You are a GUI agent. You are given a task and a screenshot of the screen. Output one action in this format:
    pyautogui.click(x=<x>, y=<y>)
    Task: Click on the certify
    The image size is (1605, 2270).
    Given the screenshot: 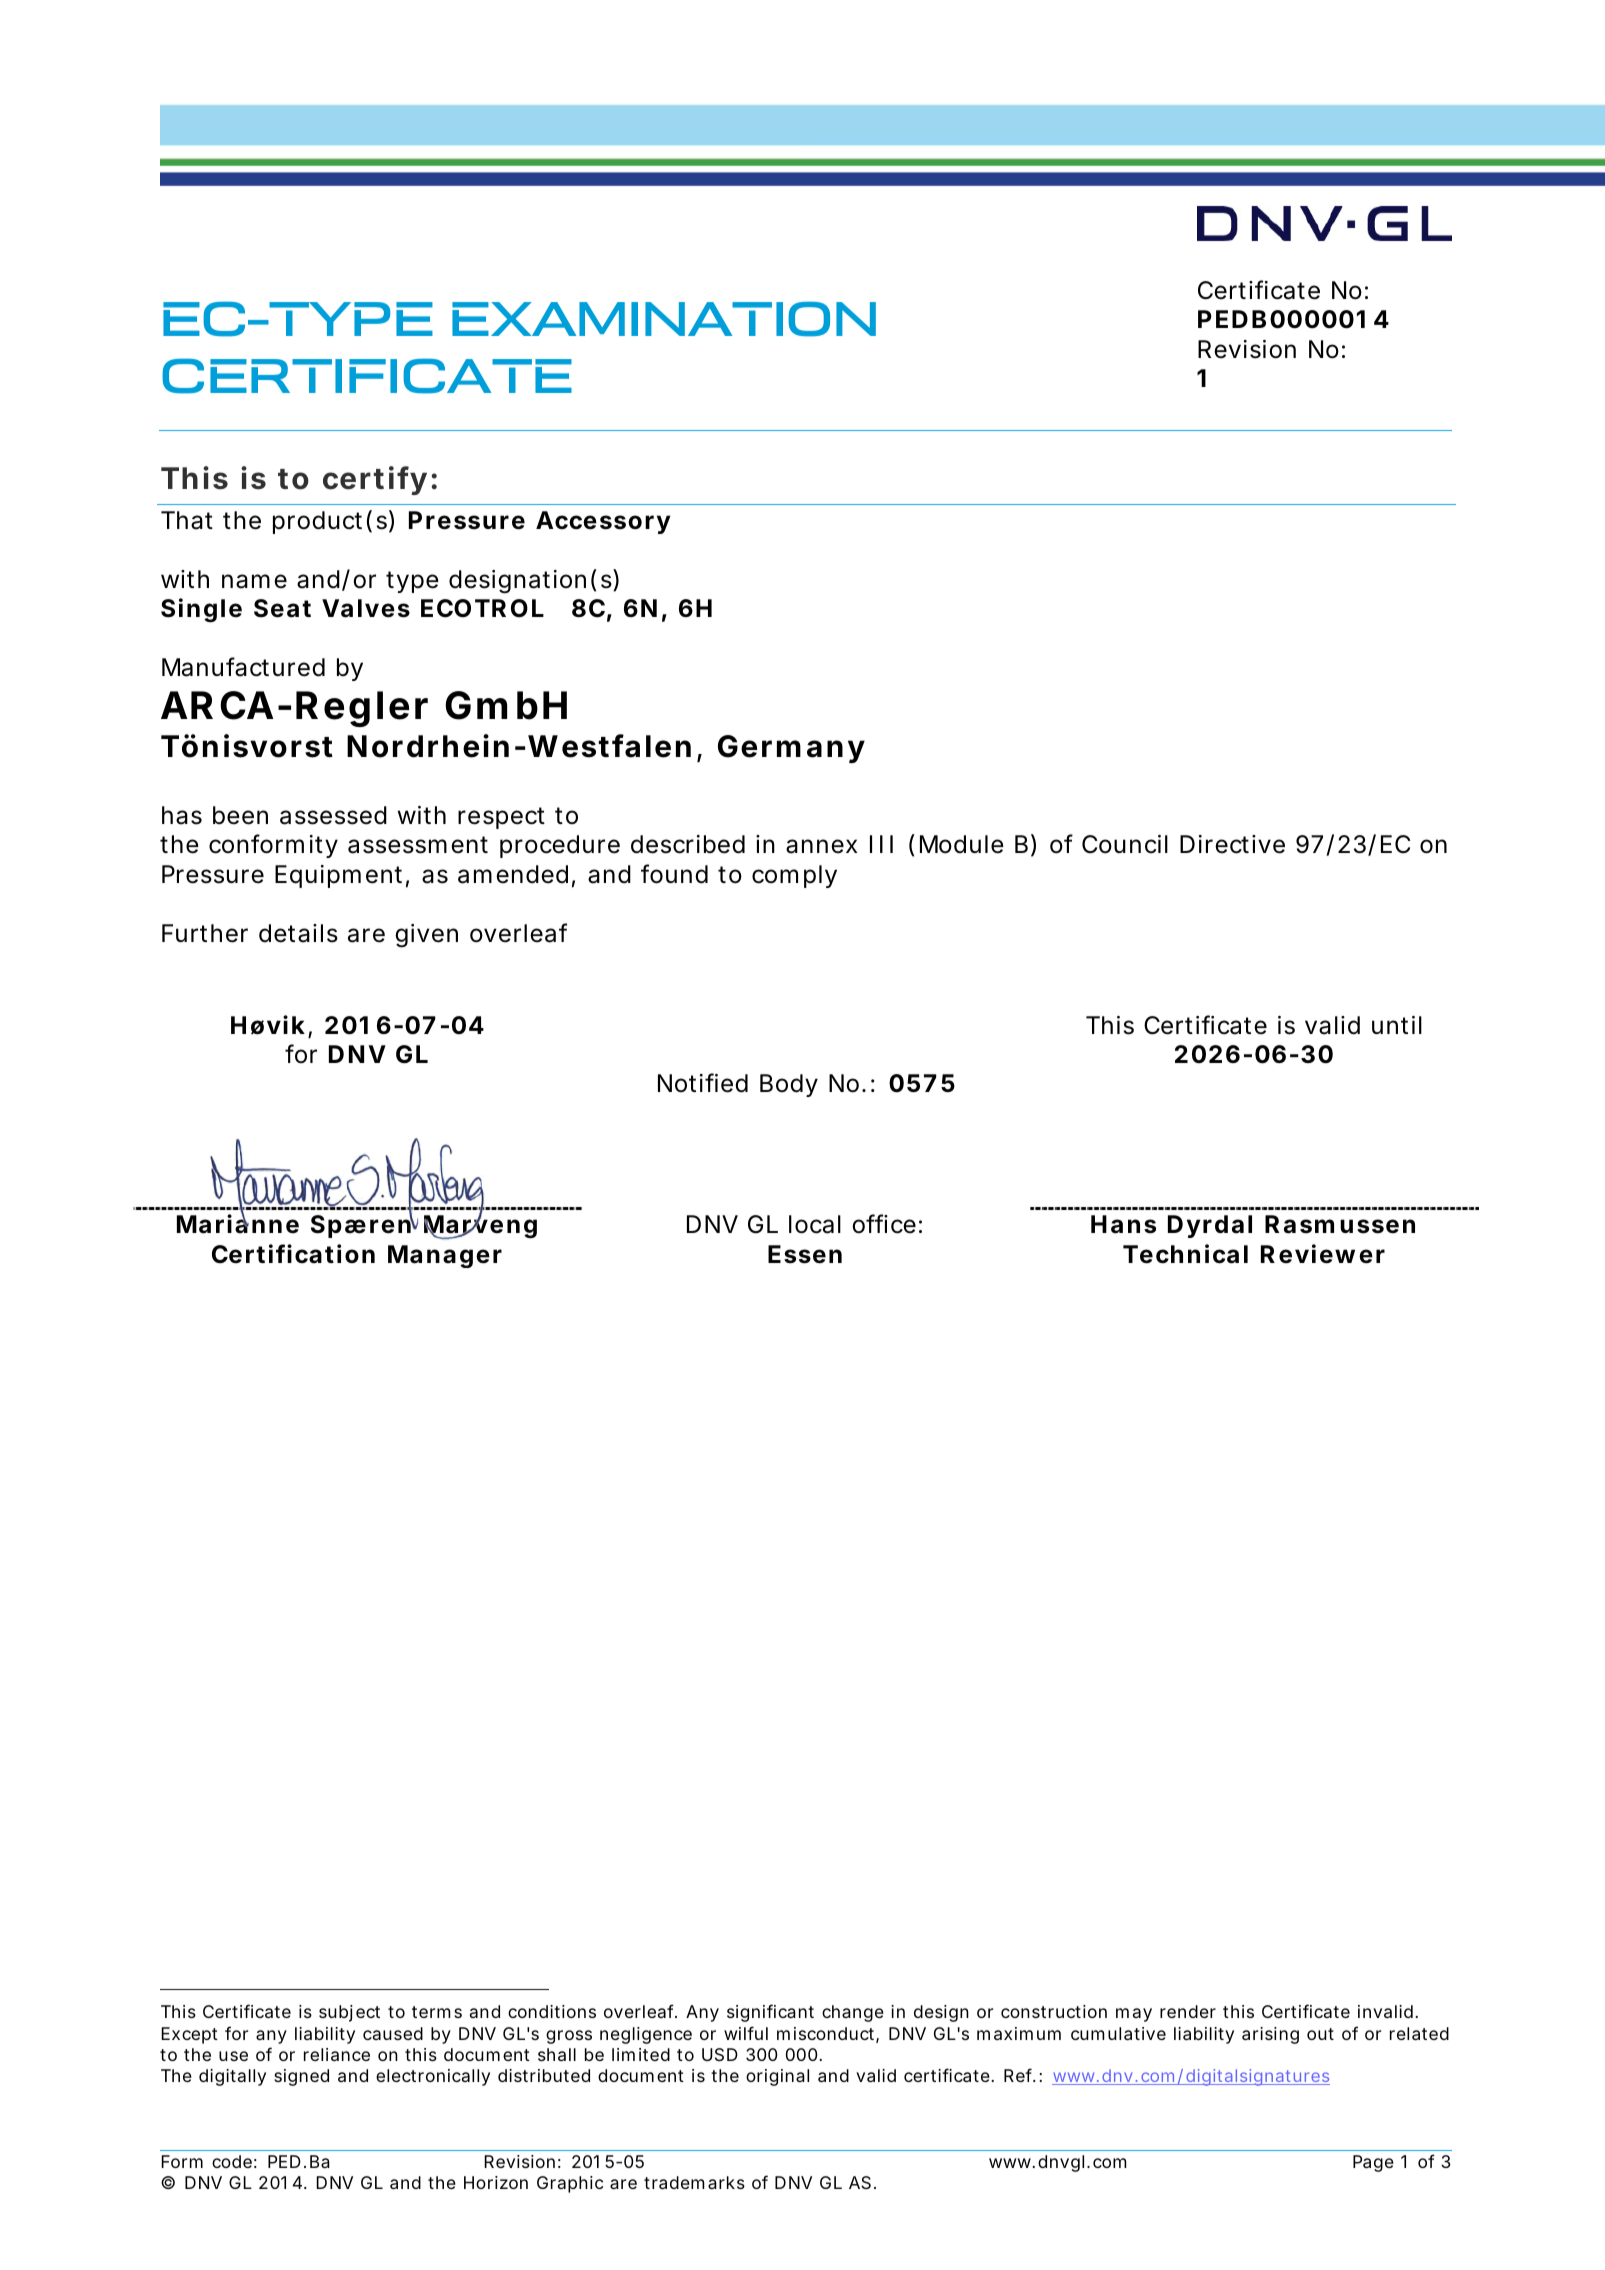 What is the action you would take?
    pyautogui.click(x=375, y=480)
